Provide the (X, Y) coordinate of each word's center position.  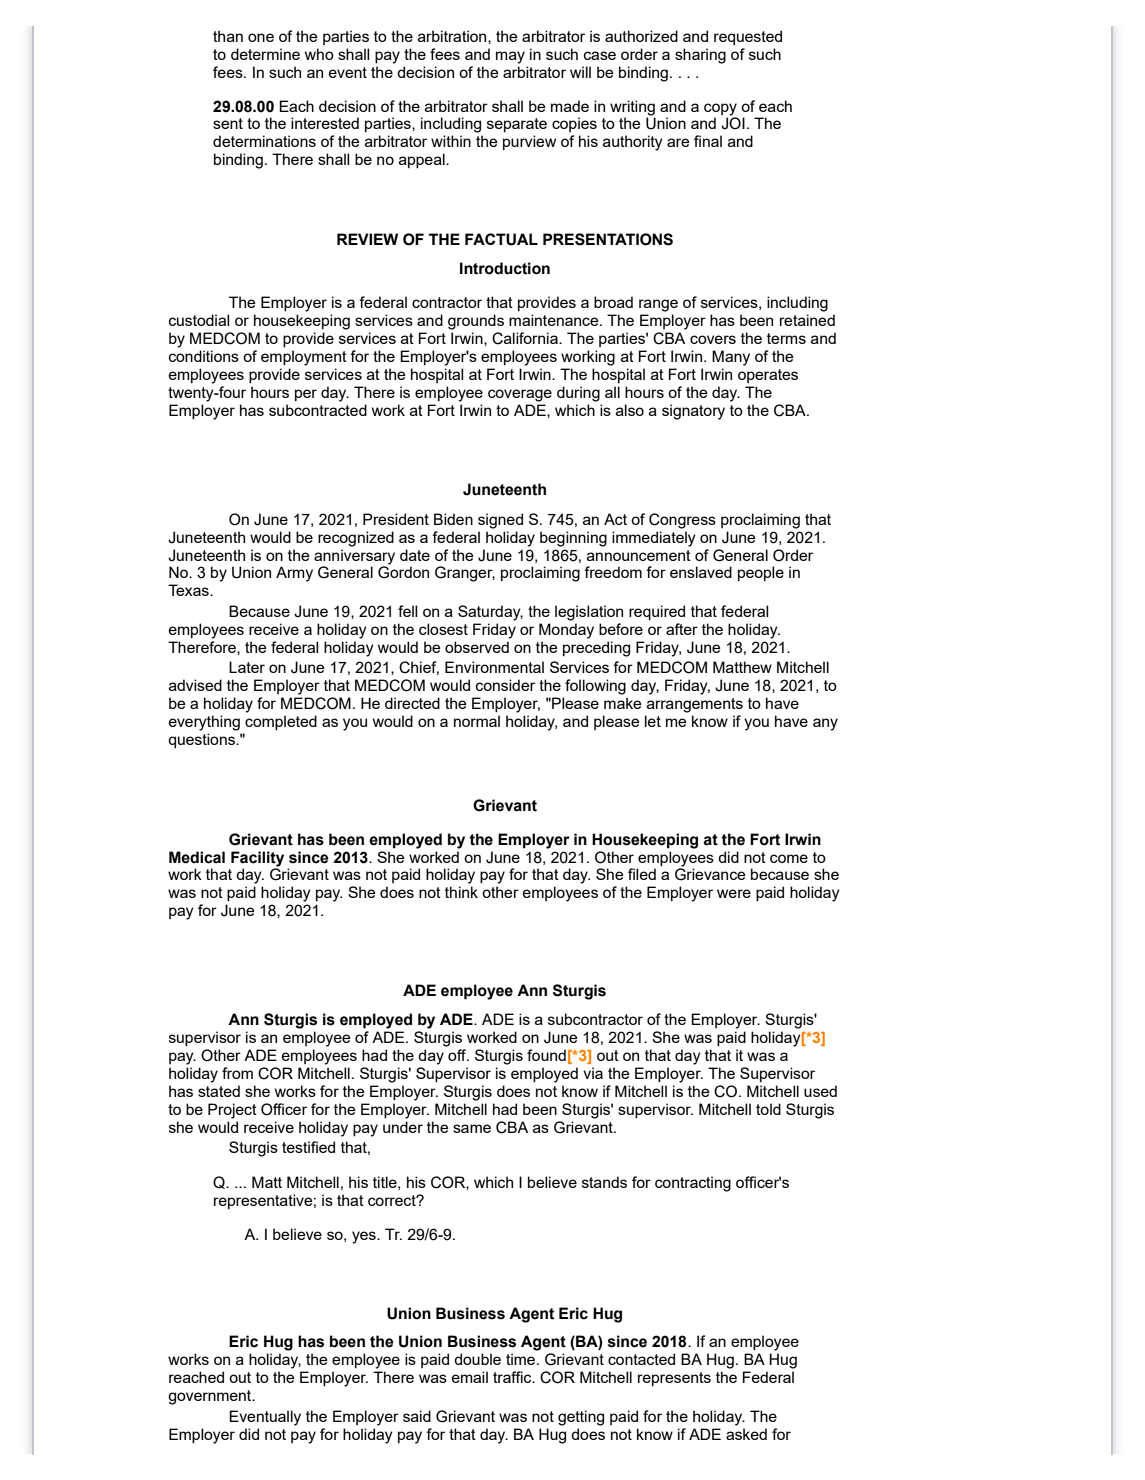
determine (265, 54)
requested (748, 37)
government (211, 1397)
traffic (513, 1377)
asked (746, 1434)
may (510, 57)
